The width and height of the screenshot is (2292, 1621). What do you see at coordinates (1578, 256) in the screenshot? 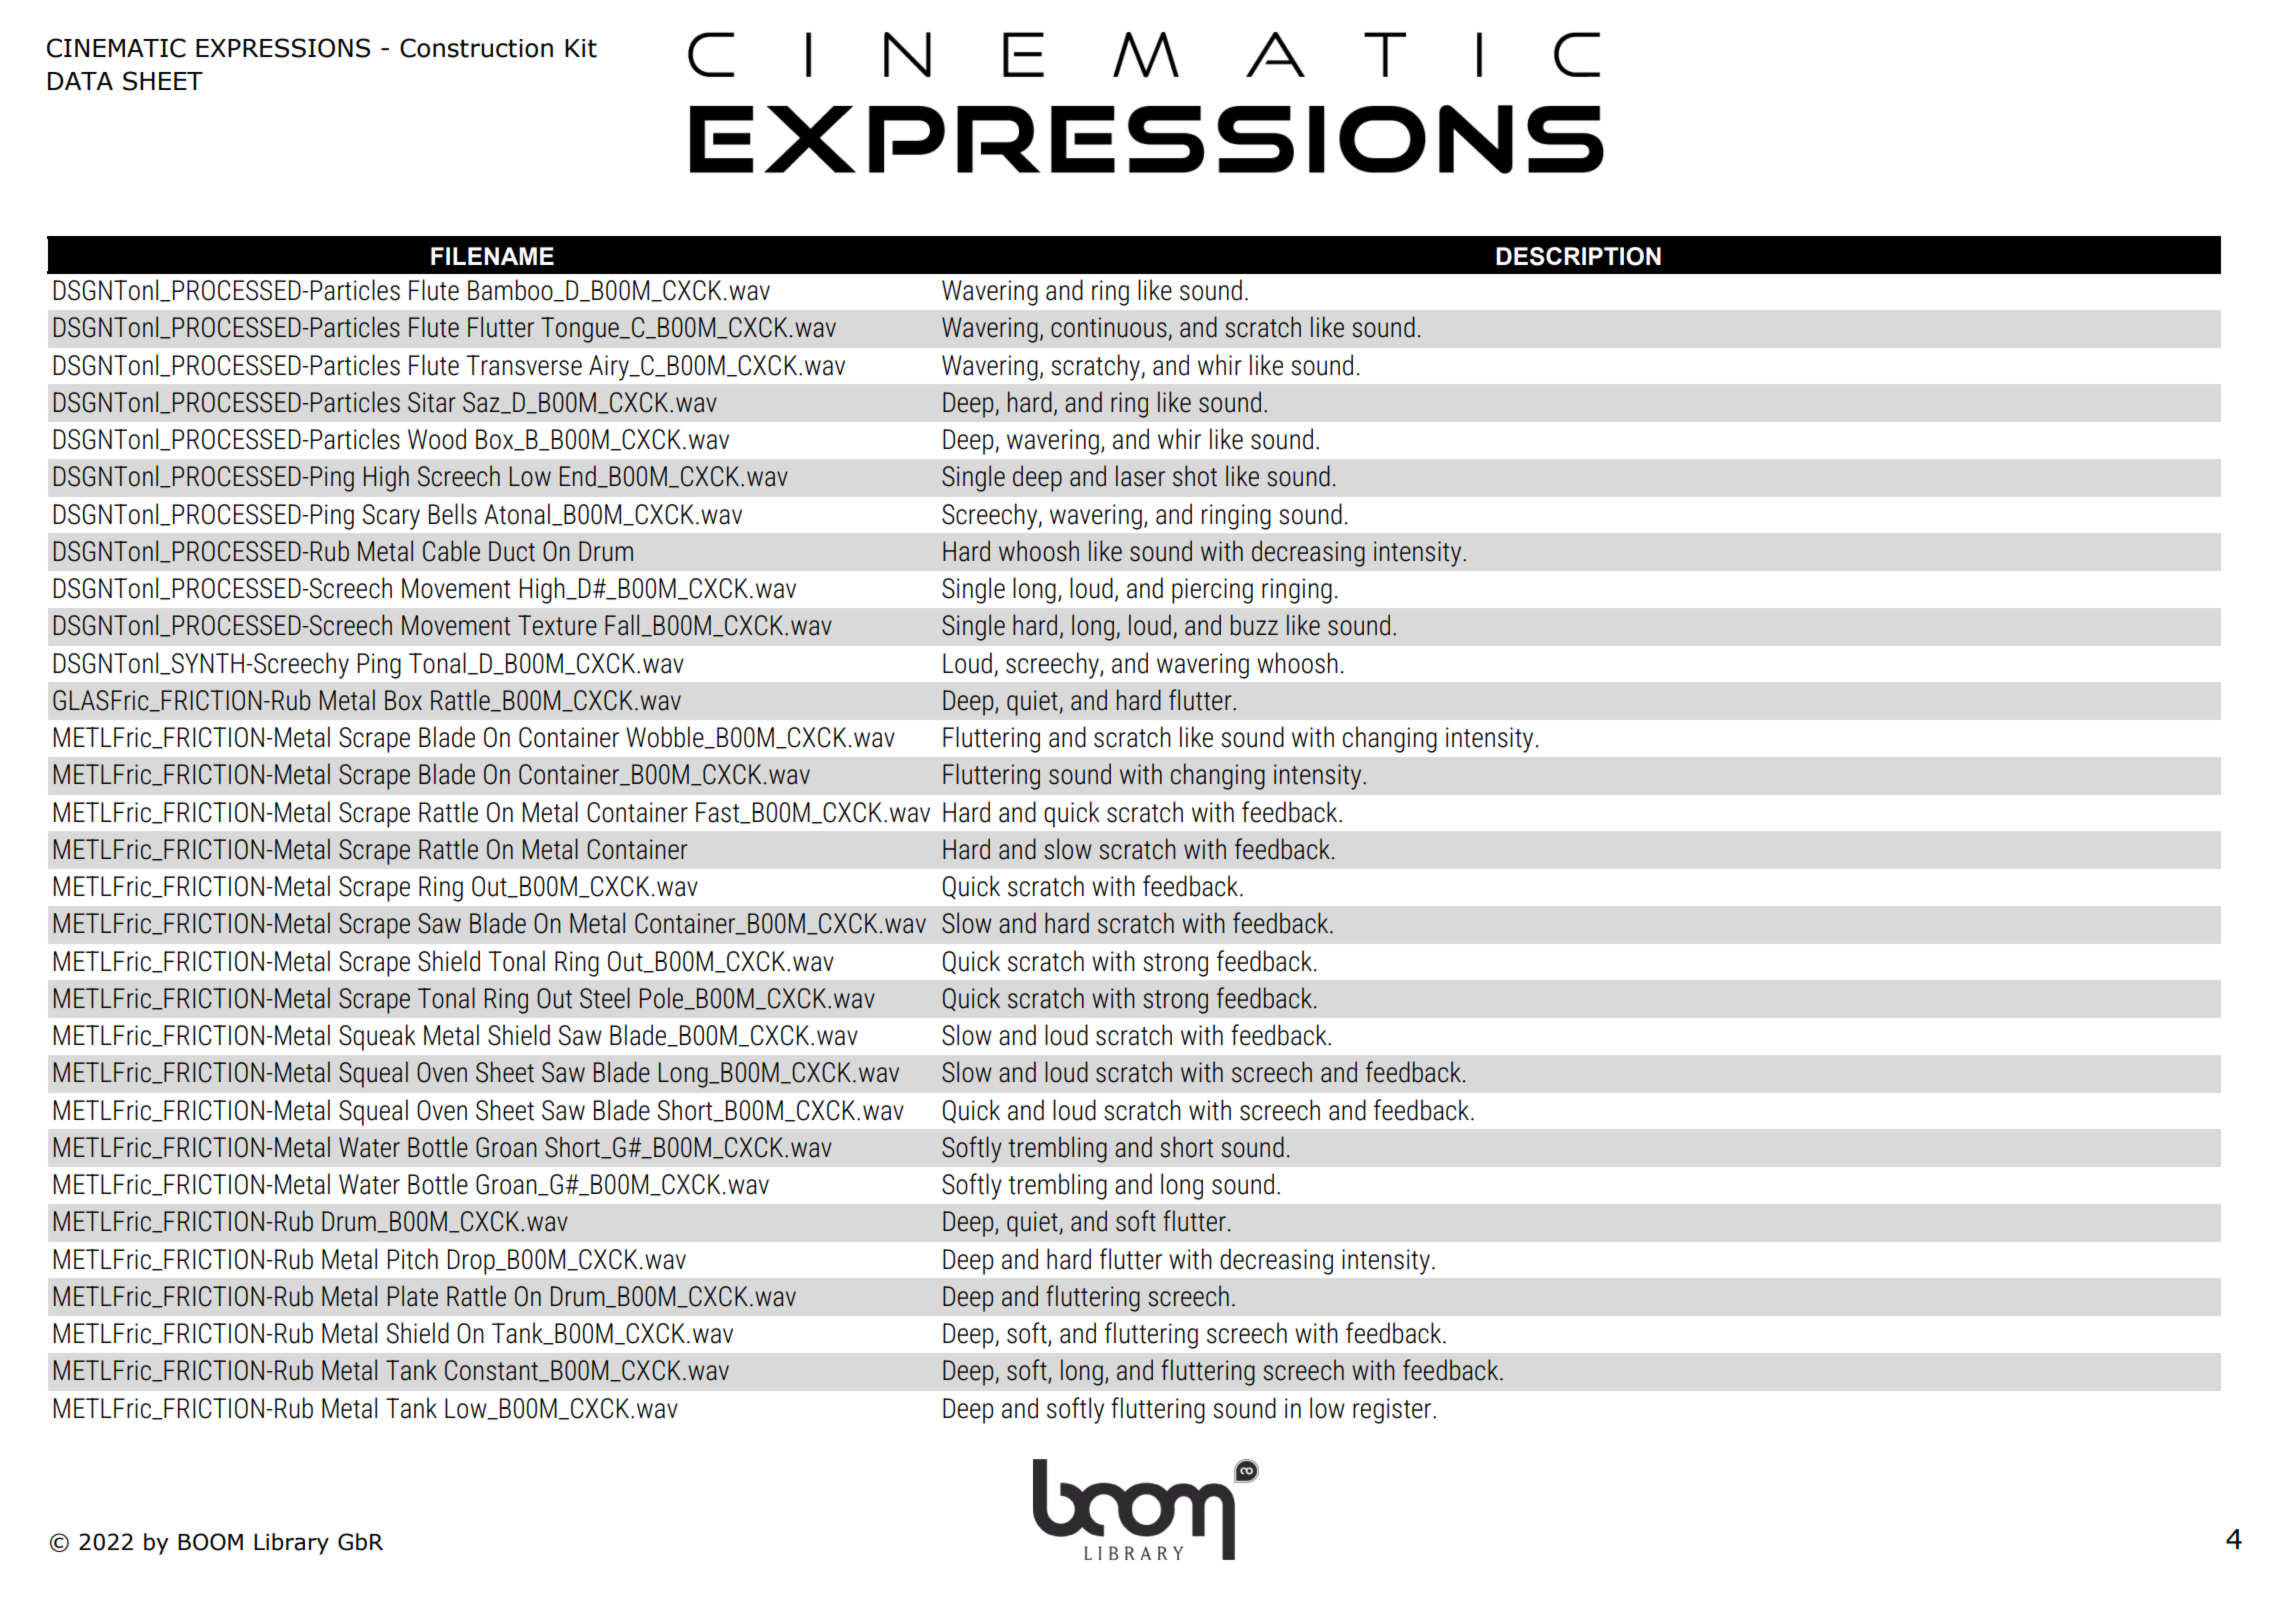
I see `DESCRIPTION` at bounding box center [1578, 256].
